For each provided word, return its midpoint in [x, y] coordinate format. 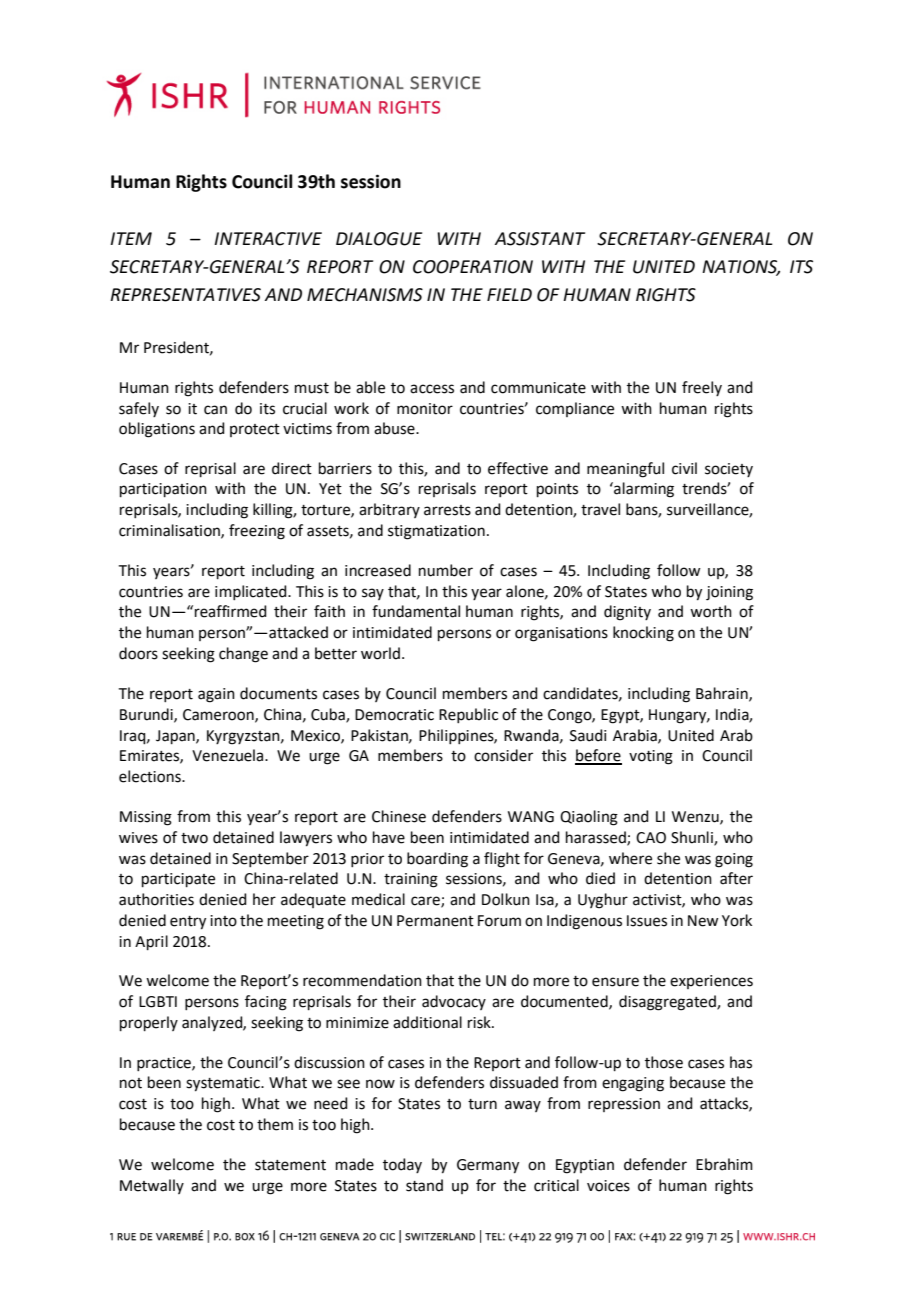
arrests [447, 510]
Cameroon [219, 715]
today [402, 1165]
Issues [647, 921]
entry [188, 923]
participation [163, 490]
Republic [468, 715]
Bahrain [723, 694]
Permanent [435, 921]
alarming [643, 490]
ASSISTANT [540, 239]
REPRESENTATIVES [185, 295]
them [275, 1124]
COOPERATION [473, 267]
